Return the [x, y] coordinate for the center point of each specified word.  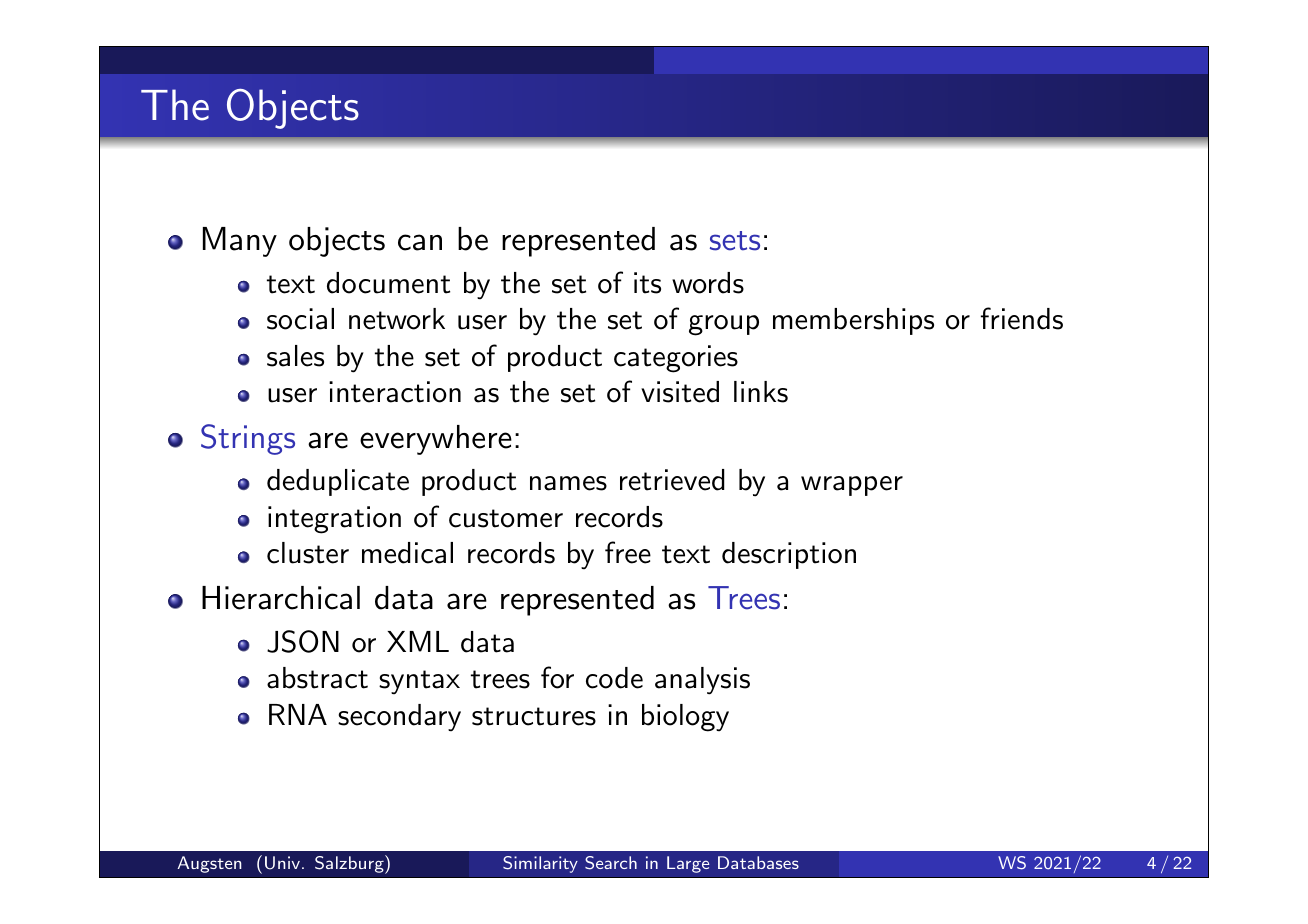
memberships [853, 321]
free [628, 552]
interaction [395, 392]
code [614, 678]
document [388, 283]
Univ [282, 863]
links [761, 392]
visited [680, 392]
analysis [702, 681]
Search [611, 863]
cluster [308, 553]
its [647, 283]
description [789, 555]
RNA [298, 714]
